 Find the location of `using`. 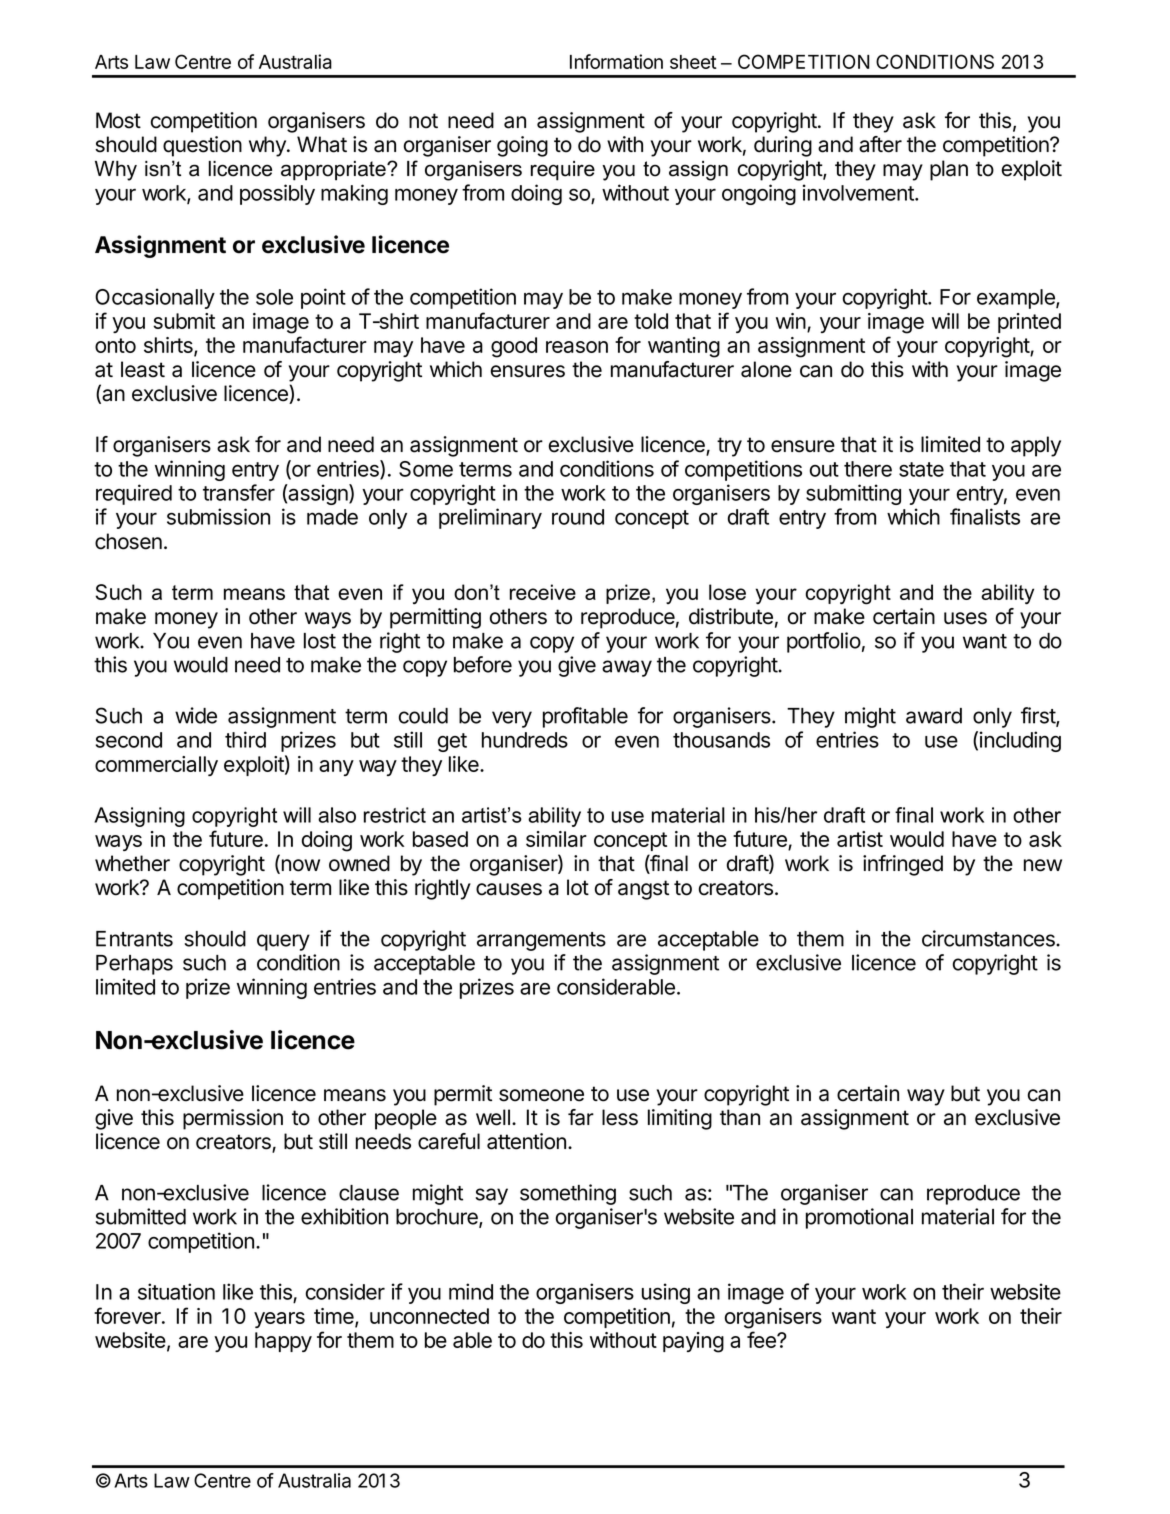

using is located at coordinates (666, 1293).
